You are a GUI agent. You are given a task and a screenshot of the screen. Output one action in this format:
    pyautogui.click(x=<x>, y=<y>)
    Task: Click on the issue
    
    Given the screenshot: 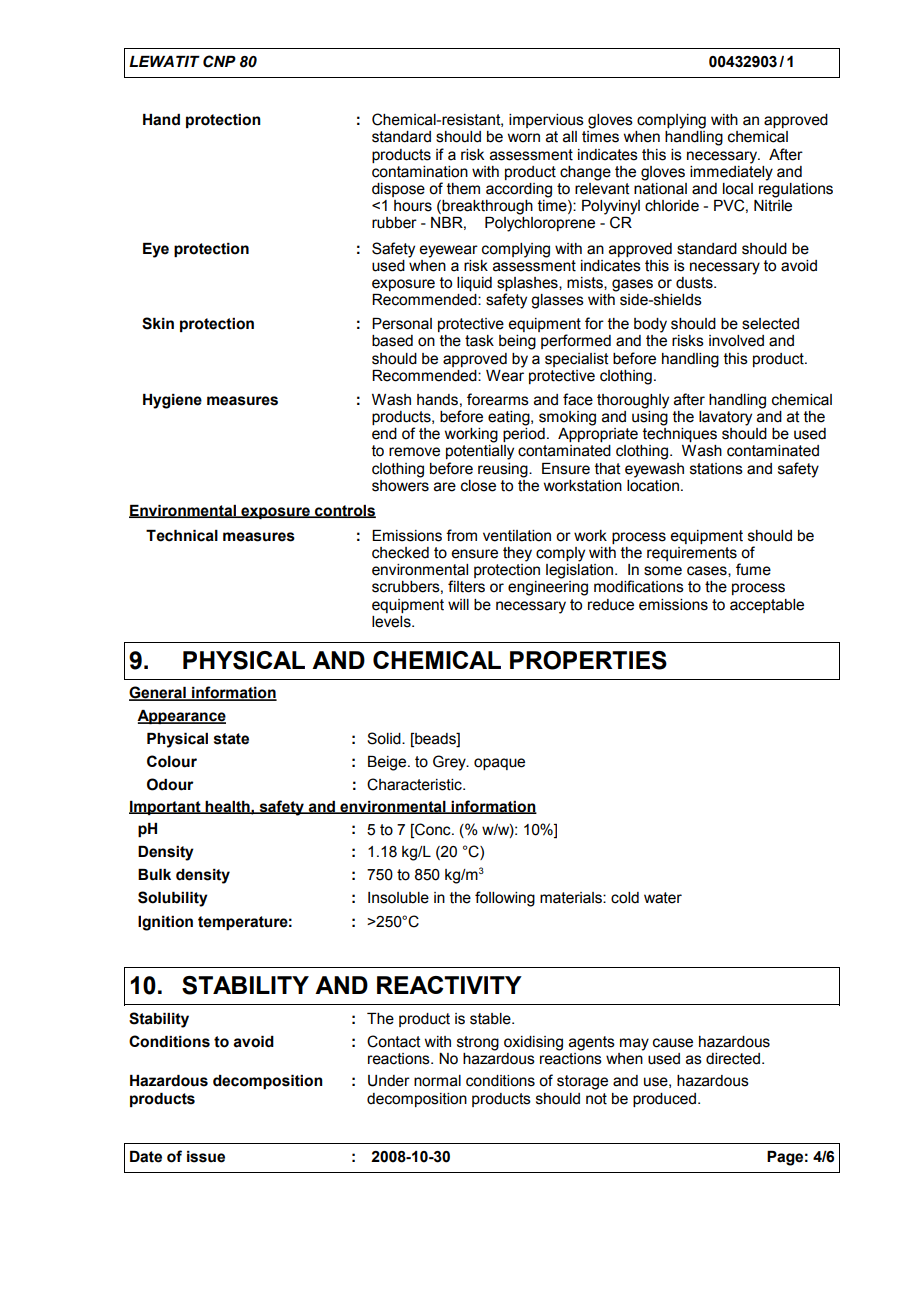 What is the action you would take?
    pyautogui.click(x=206, y=1157)
